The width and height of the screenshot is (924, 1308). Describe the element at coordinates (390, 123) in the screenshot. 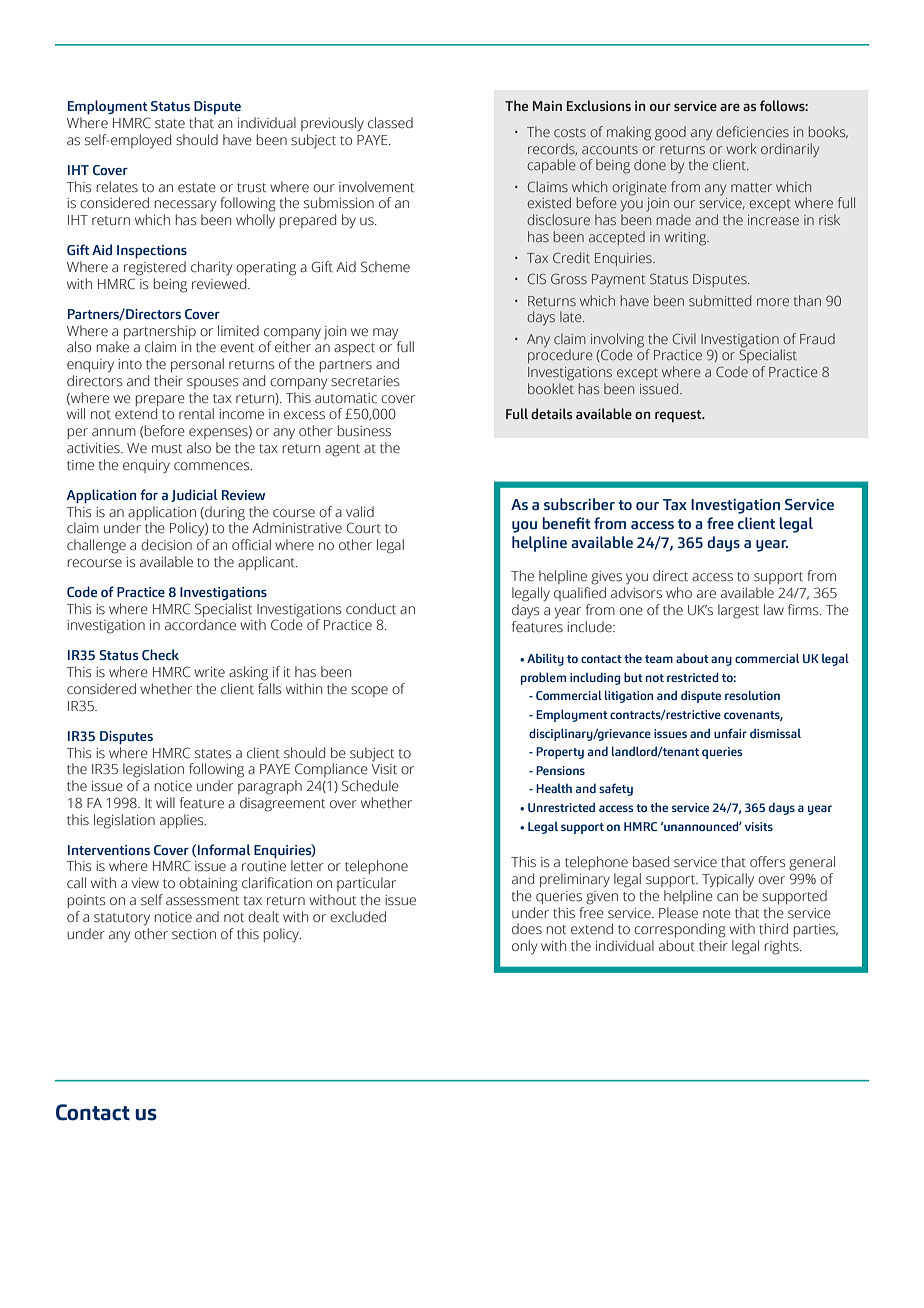

I see `classed` at that location.
